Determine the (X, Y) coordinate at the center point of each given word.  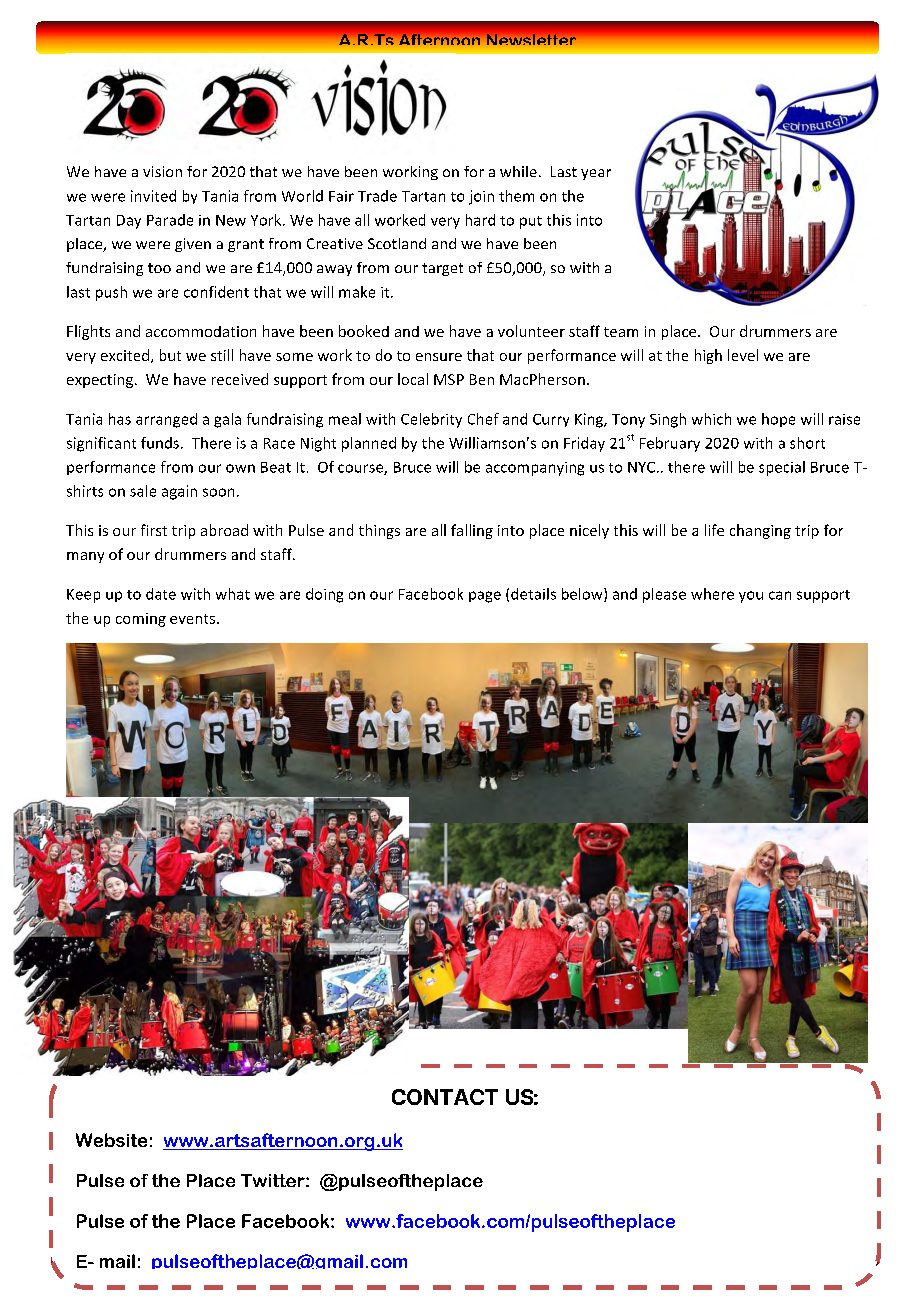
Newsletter (531, 39)
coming (141, 620)
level (743, 355)
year (596, 174)
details (533, 594)
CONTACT (445, 1097)
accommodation (201, 331)
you (751, 597)
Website (111, 1140)
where (712, 594)
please (664, 595)
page (485, 597)
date (161, 594)
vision (162, 171)
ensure (439, 357)
